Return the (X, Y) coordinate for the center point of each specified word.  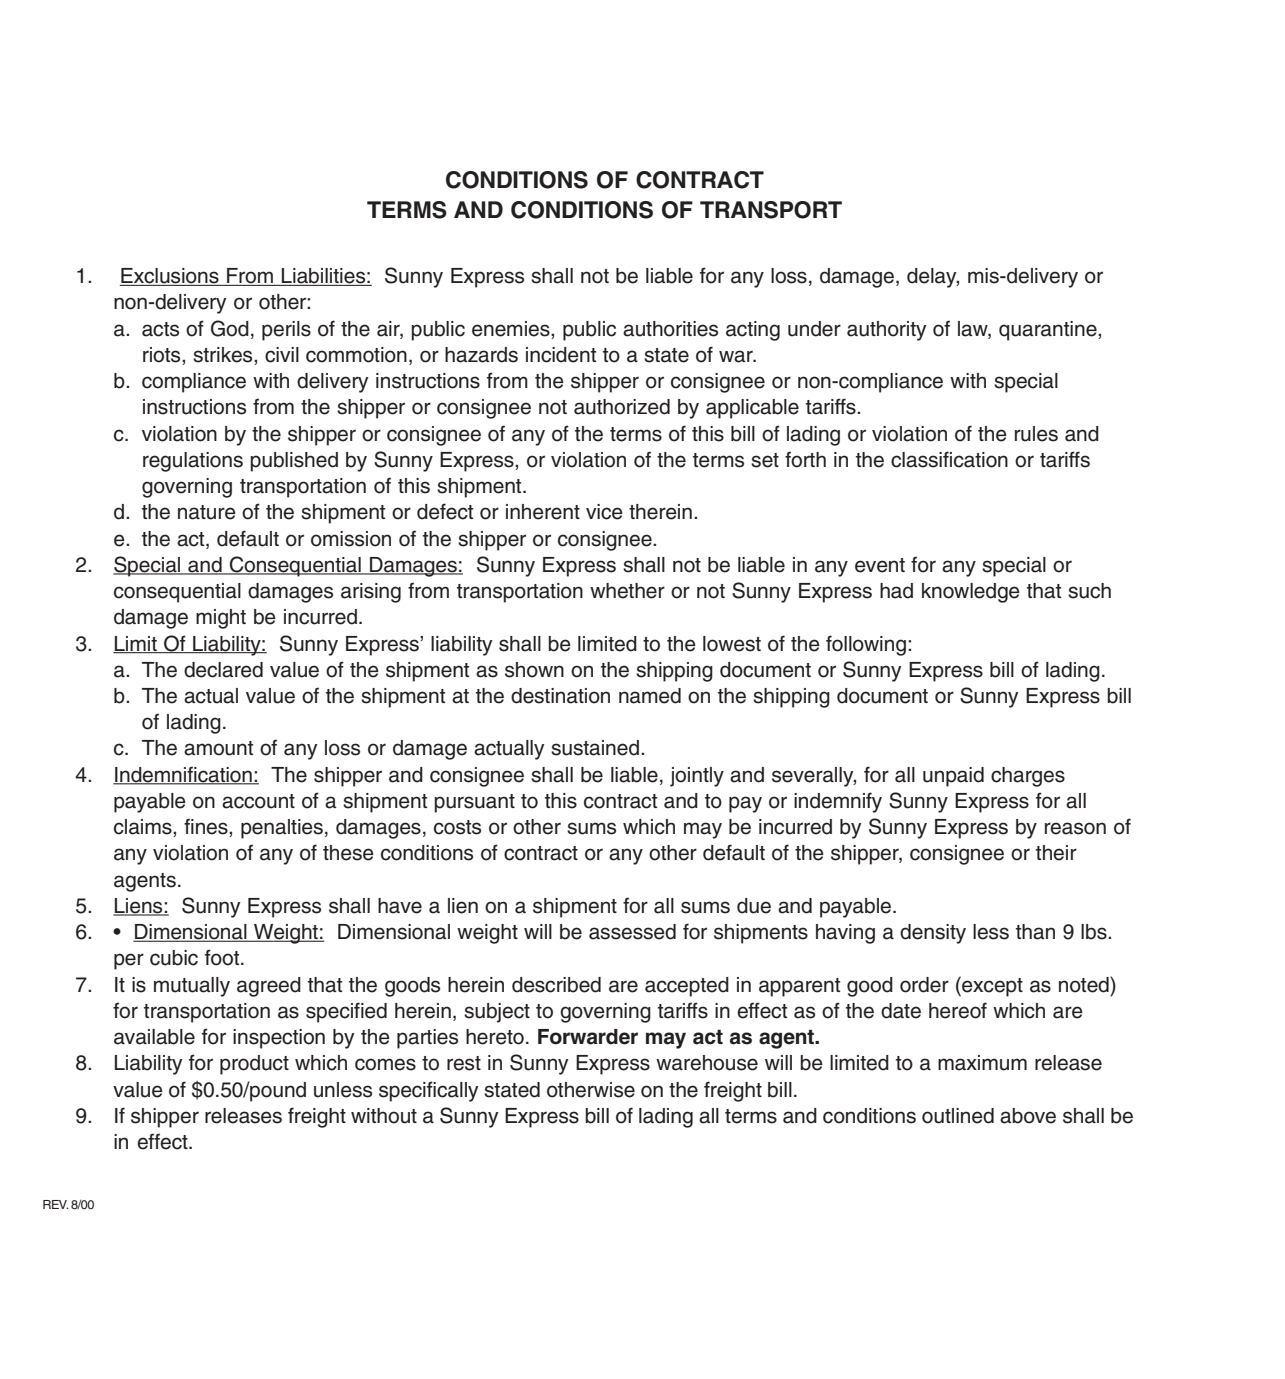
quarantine (1049, 331)
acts (160, 329)
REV (55, 1204)
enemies (512, 329)
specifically (428, 1091)
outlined (958, 1116)
